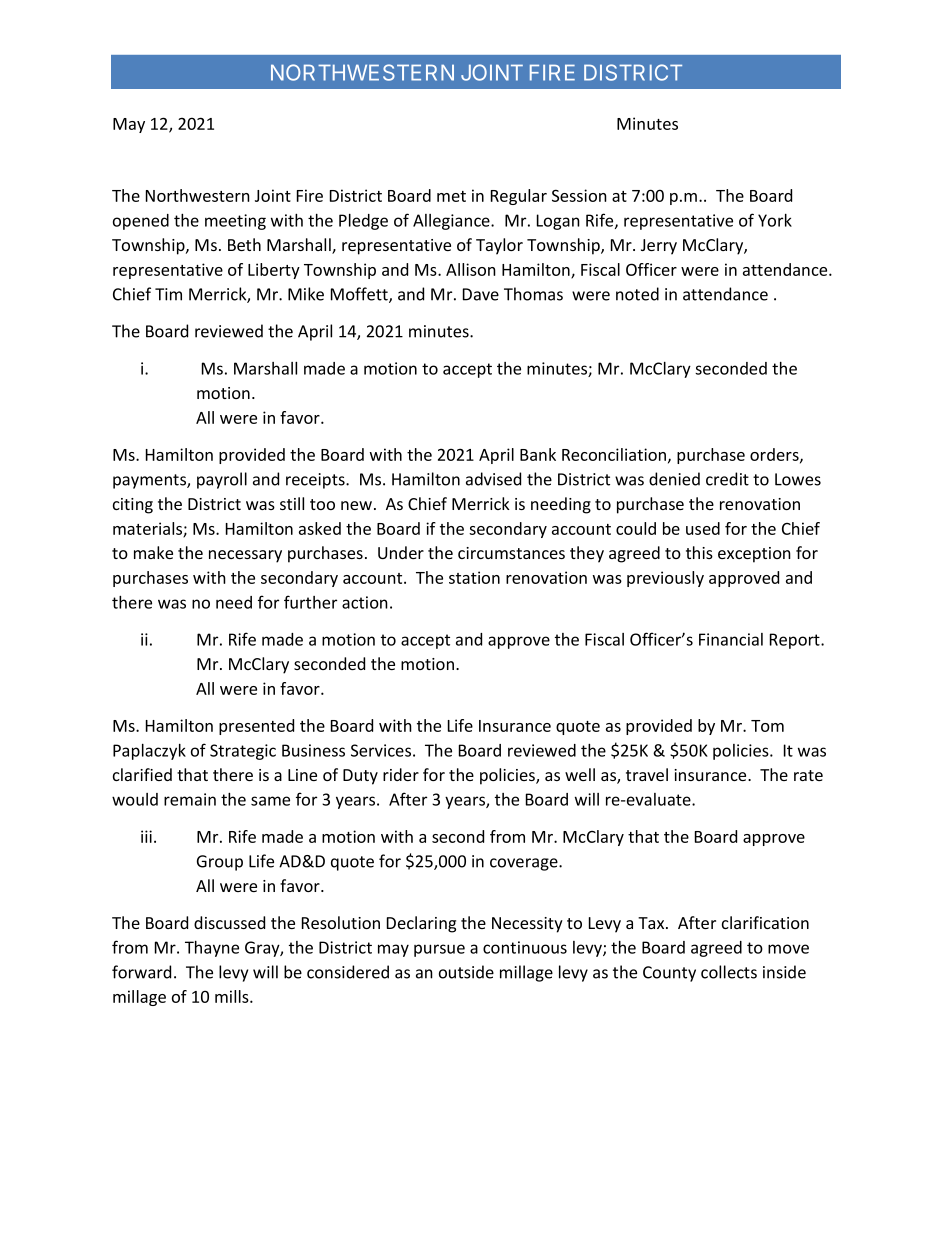 The image size is (952, 1233). Describe the element at coordinates (767, 726) in the screenshot. I see `Tom` at that location.
